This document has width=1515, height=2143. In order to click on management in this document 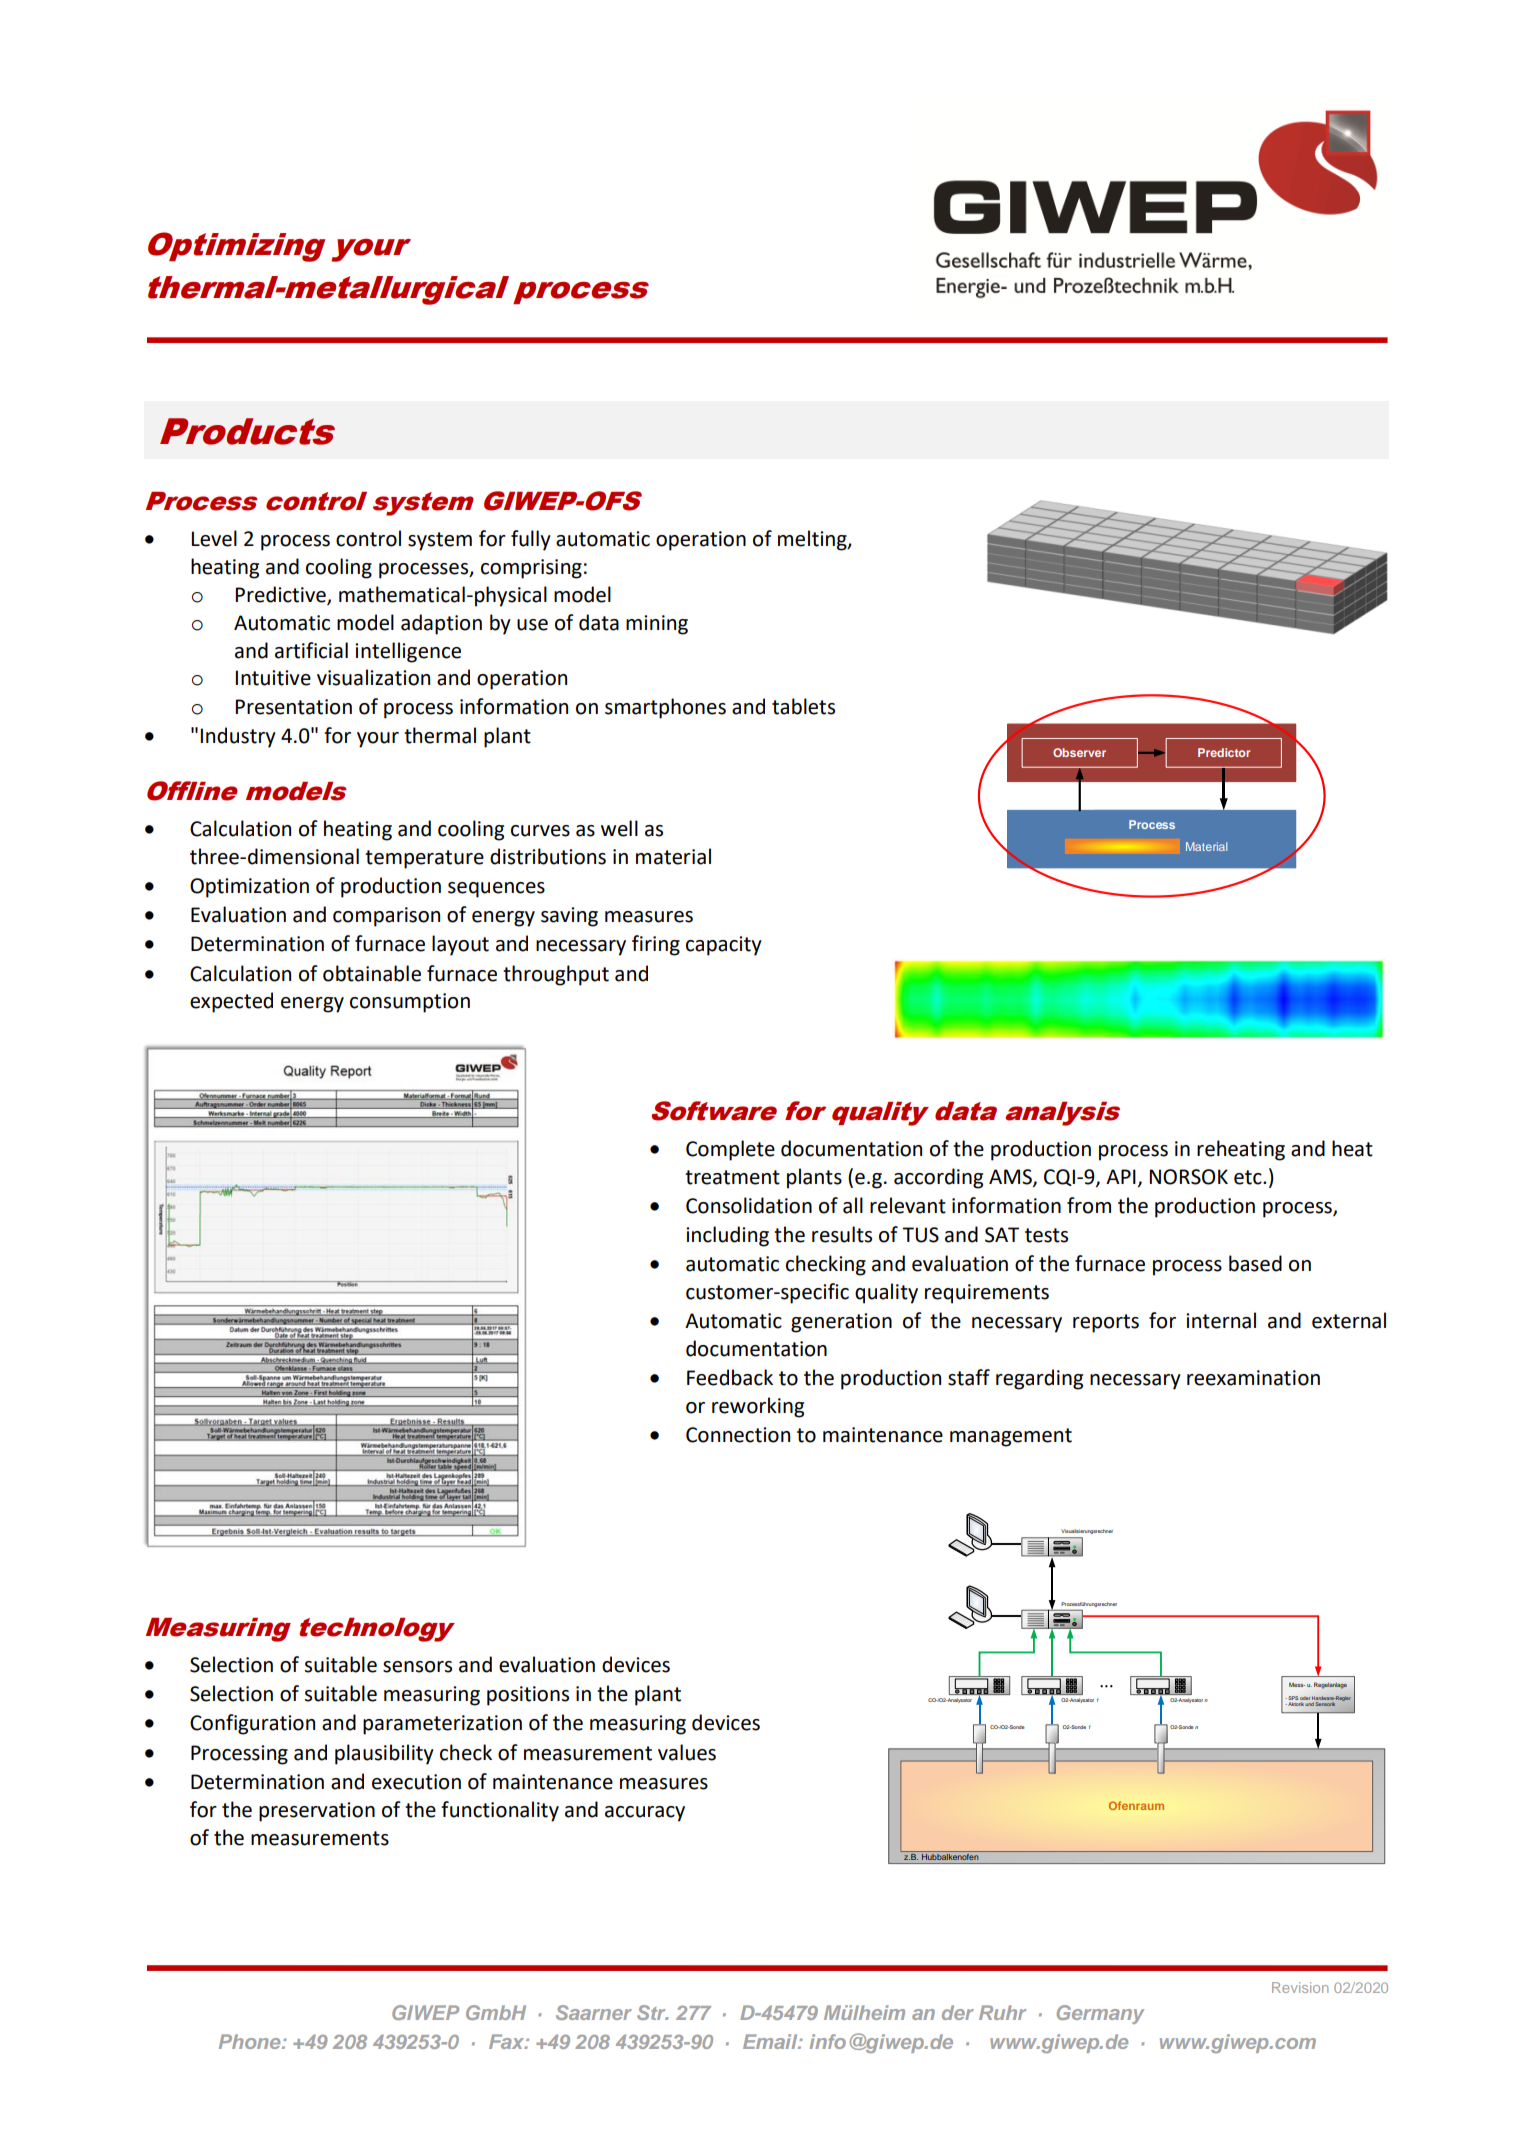, I will do `click(1011, 1437)`.
